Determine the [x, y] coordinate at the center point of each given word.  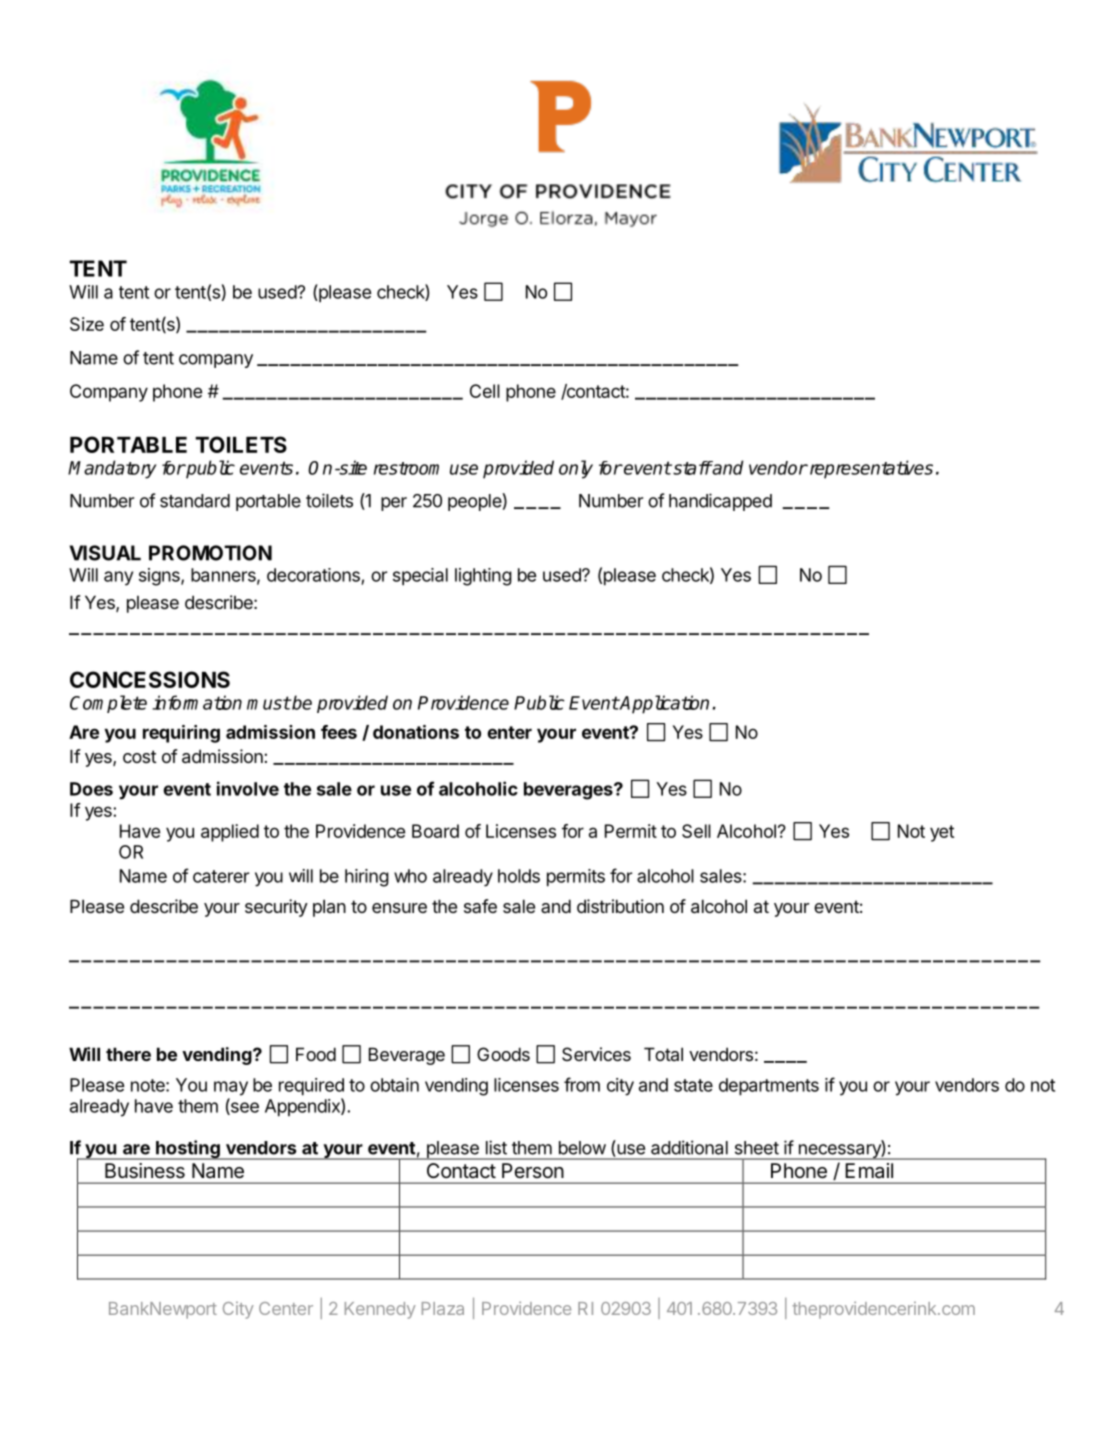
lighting [483, 577]
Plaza [443, 1308]
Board [435, 831]
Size [87, 324]
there [128, 1054]
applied [230, 833]
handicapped [720, 502]
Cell [485, 391]
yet [942, 833]
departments [769, 1087]
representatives [870, 469]
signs [160, 577]
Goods [503, 1054]
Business [145, 1170]
